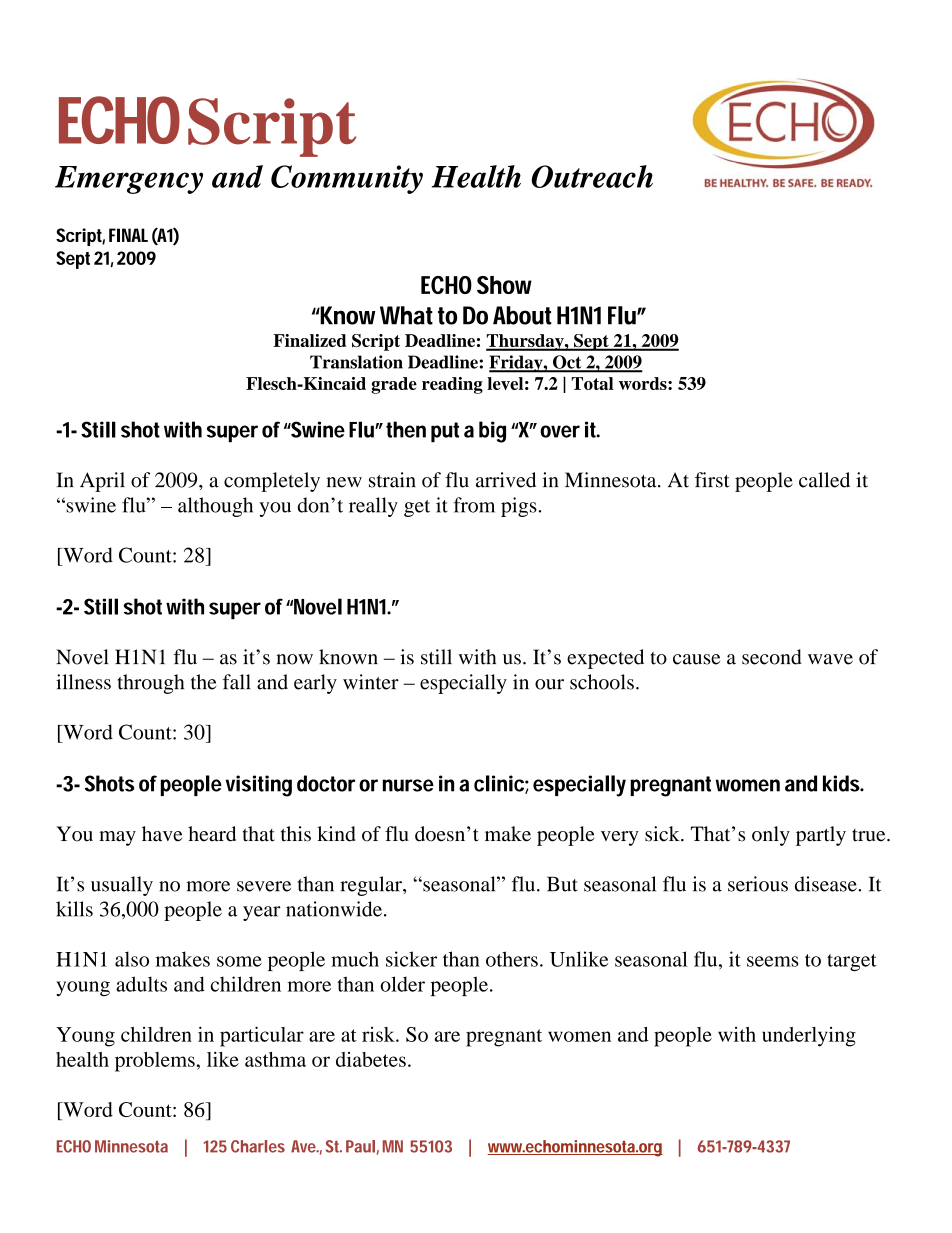 This screenshot has height=1233, width=952. I want to click on underlying, so click(809, 1037).
